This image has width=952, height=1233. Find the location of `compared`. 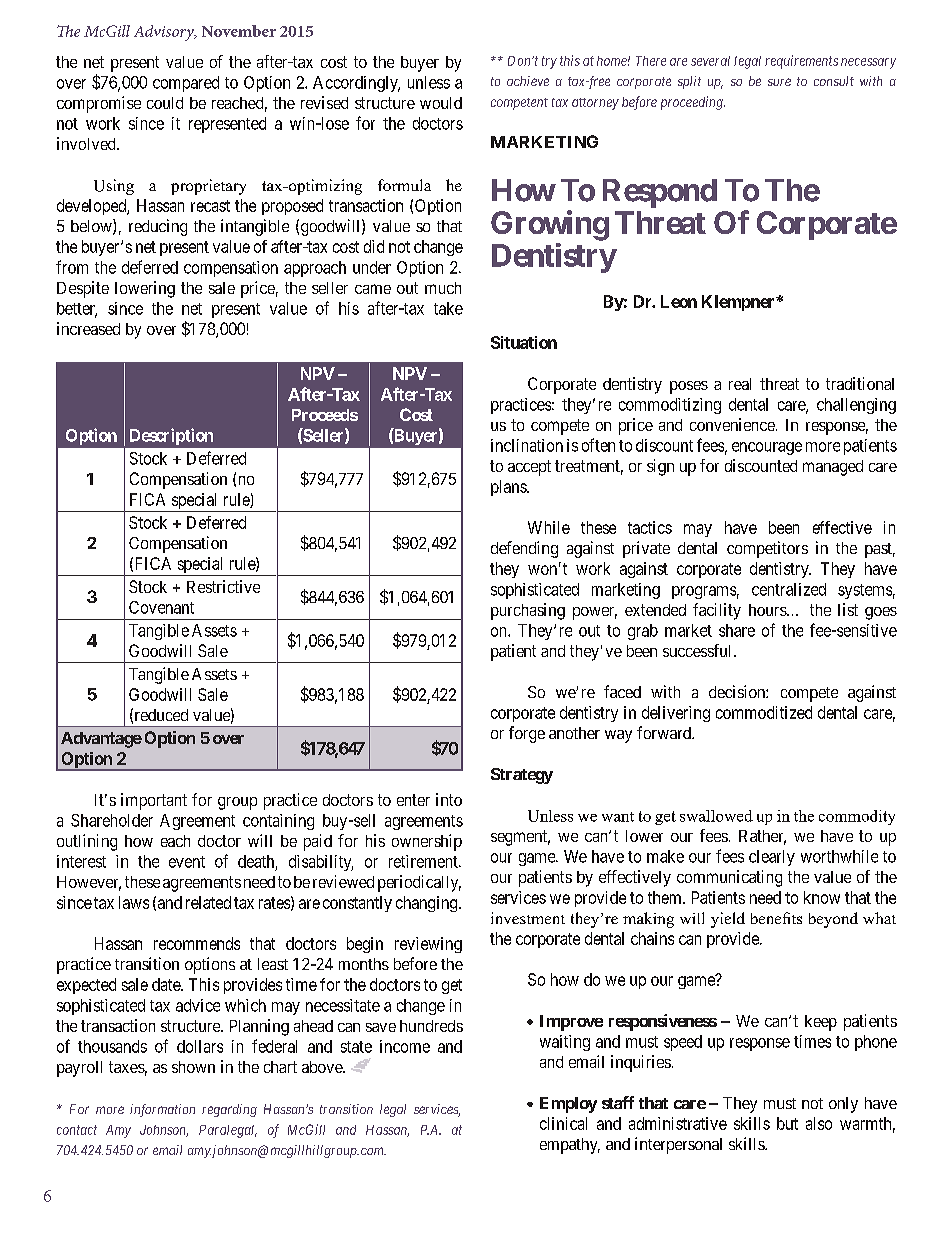

compared is located at coordinates (186, 84).
